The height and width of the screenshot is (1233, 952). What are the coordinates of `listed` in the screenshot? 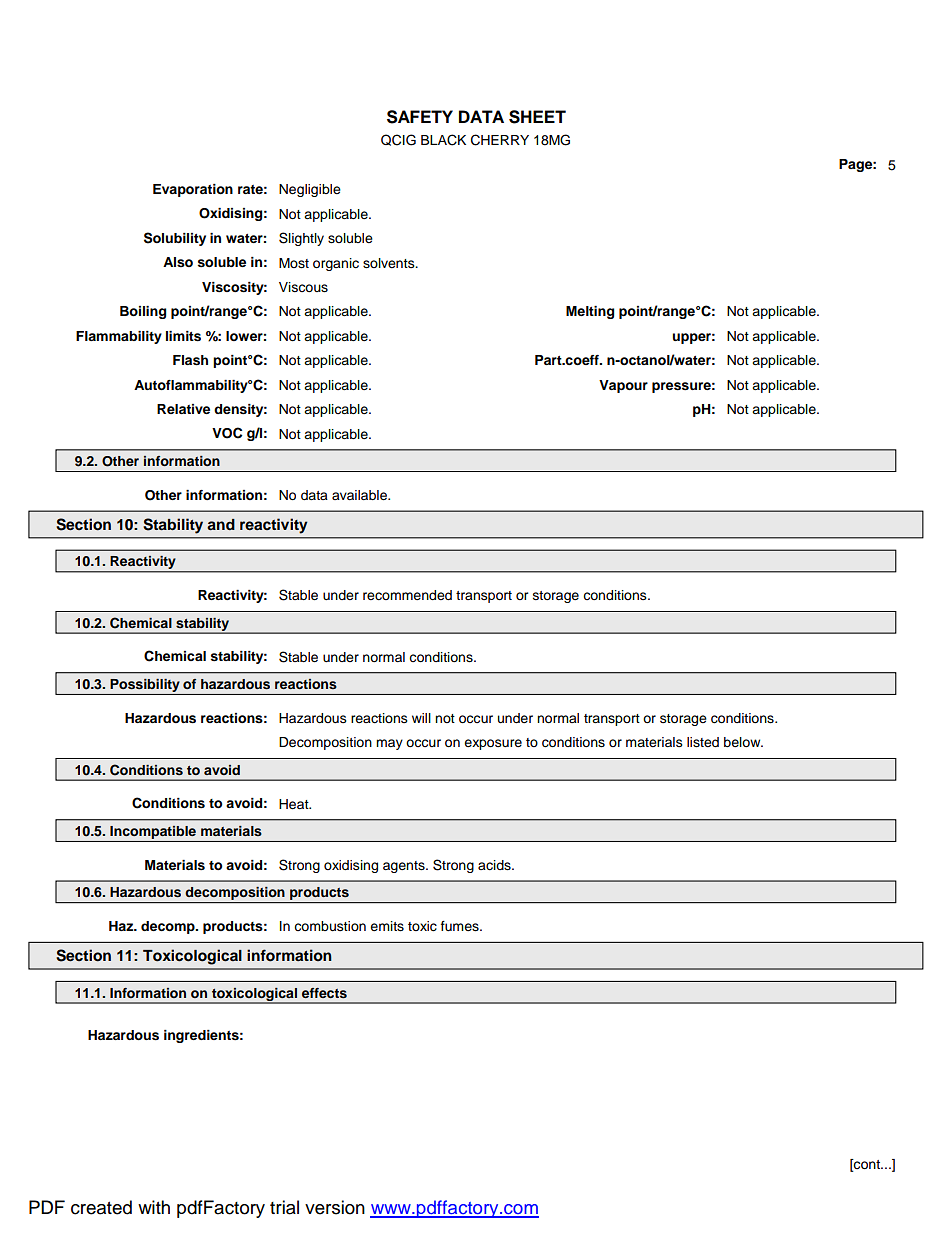 It's located at (703, 742).
